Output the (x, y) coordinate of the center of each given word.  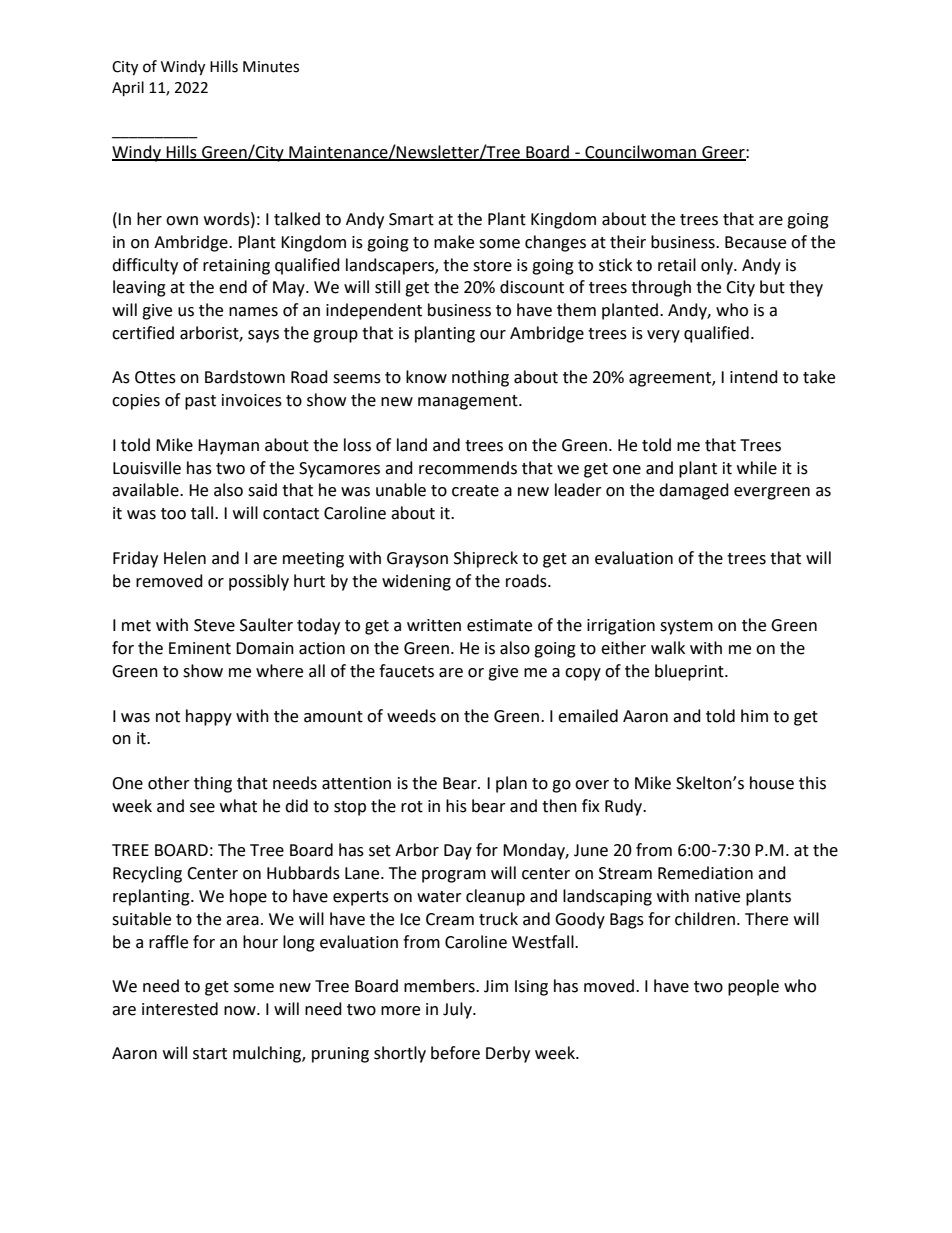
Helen (185, 558)
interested (180, 1009)
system (686, 627)
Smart (411, 219)
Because (755, 242)
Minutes (271, 67)
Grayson (417, 560)
